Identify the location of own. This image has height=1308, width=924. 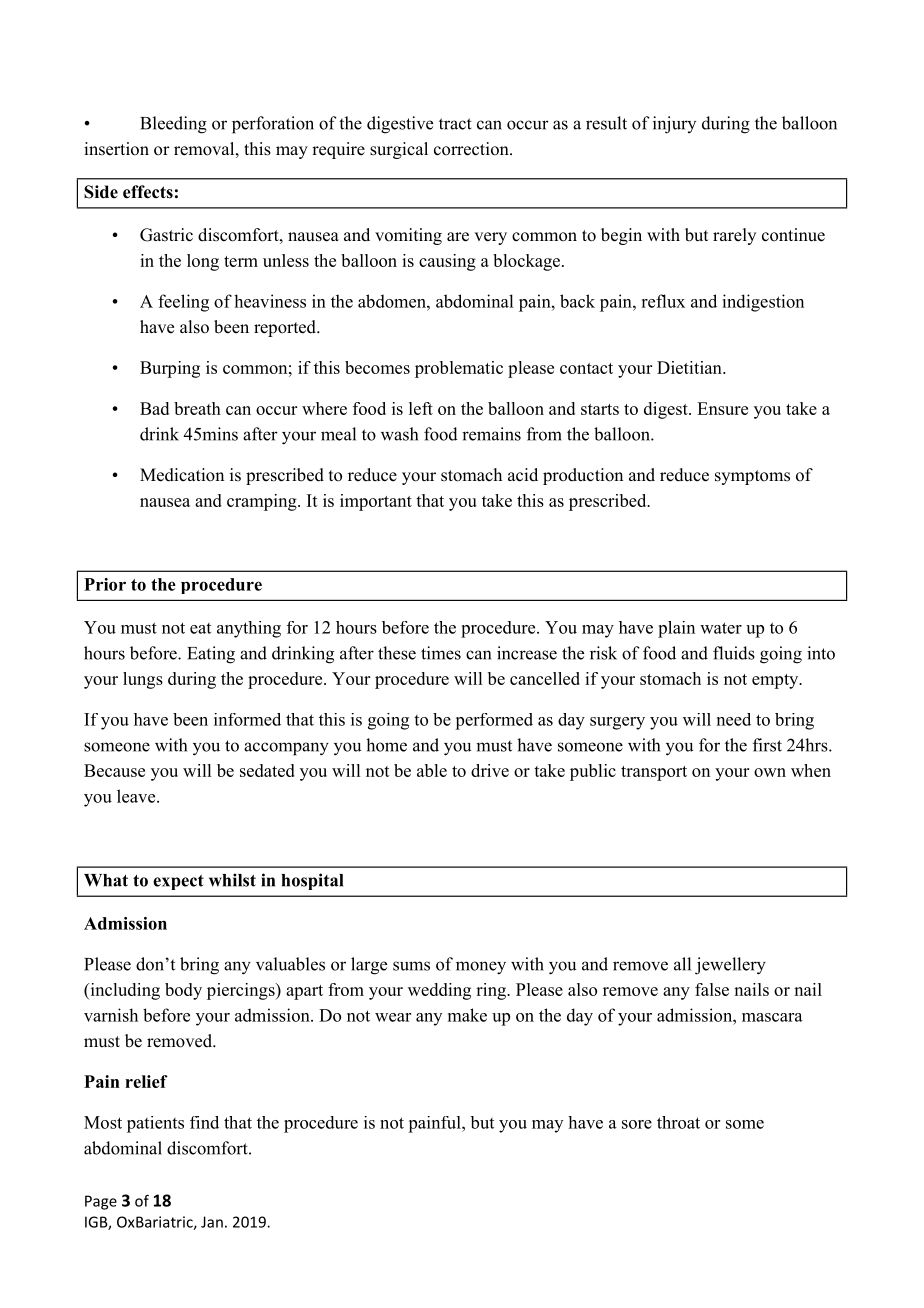
(770, 772).
